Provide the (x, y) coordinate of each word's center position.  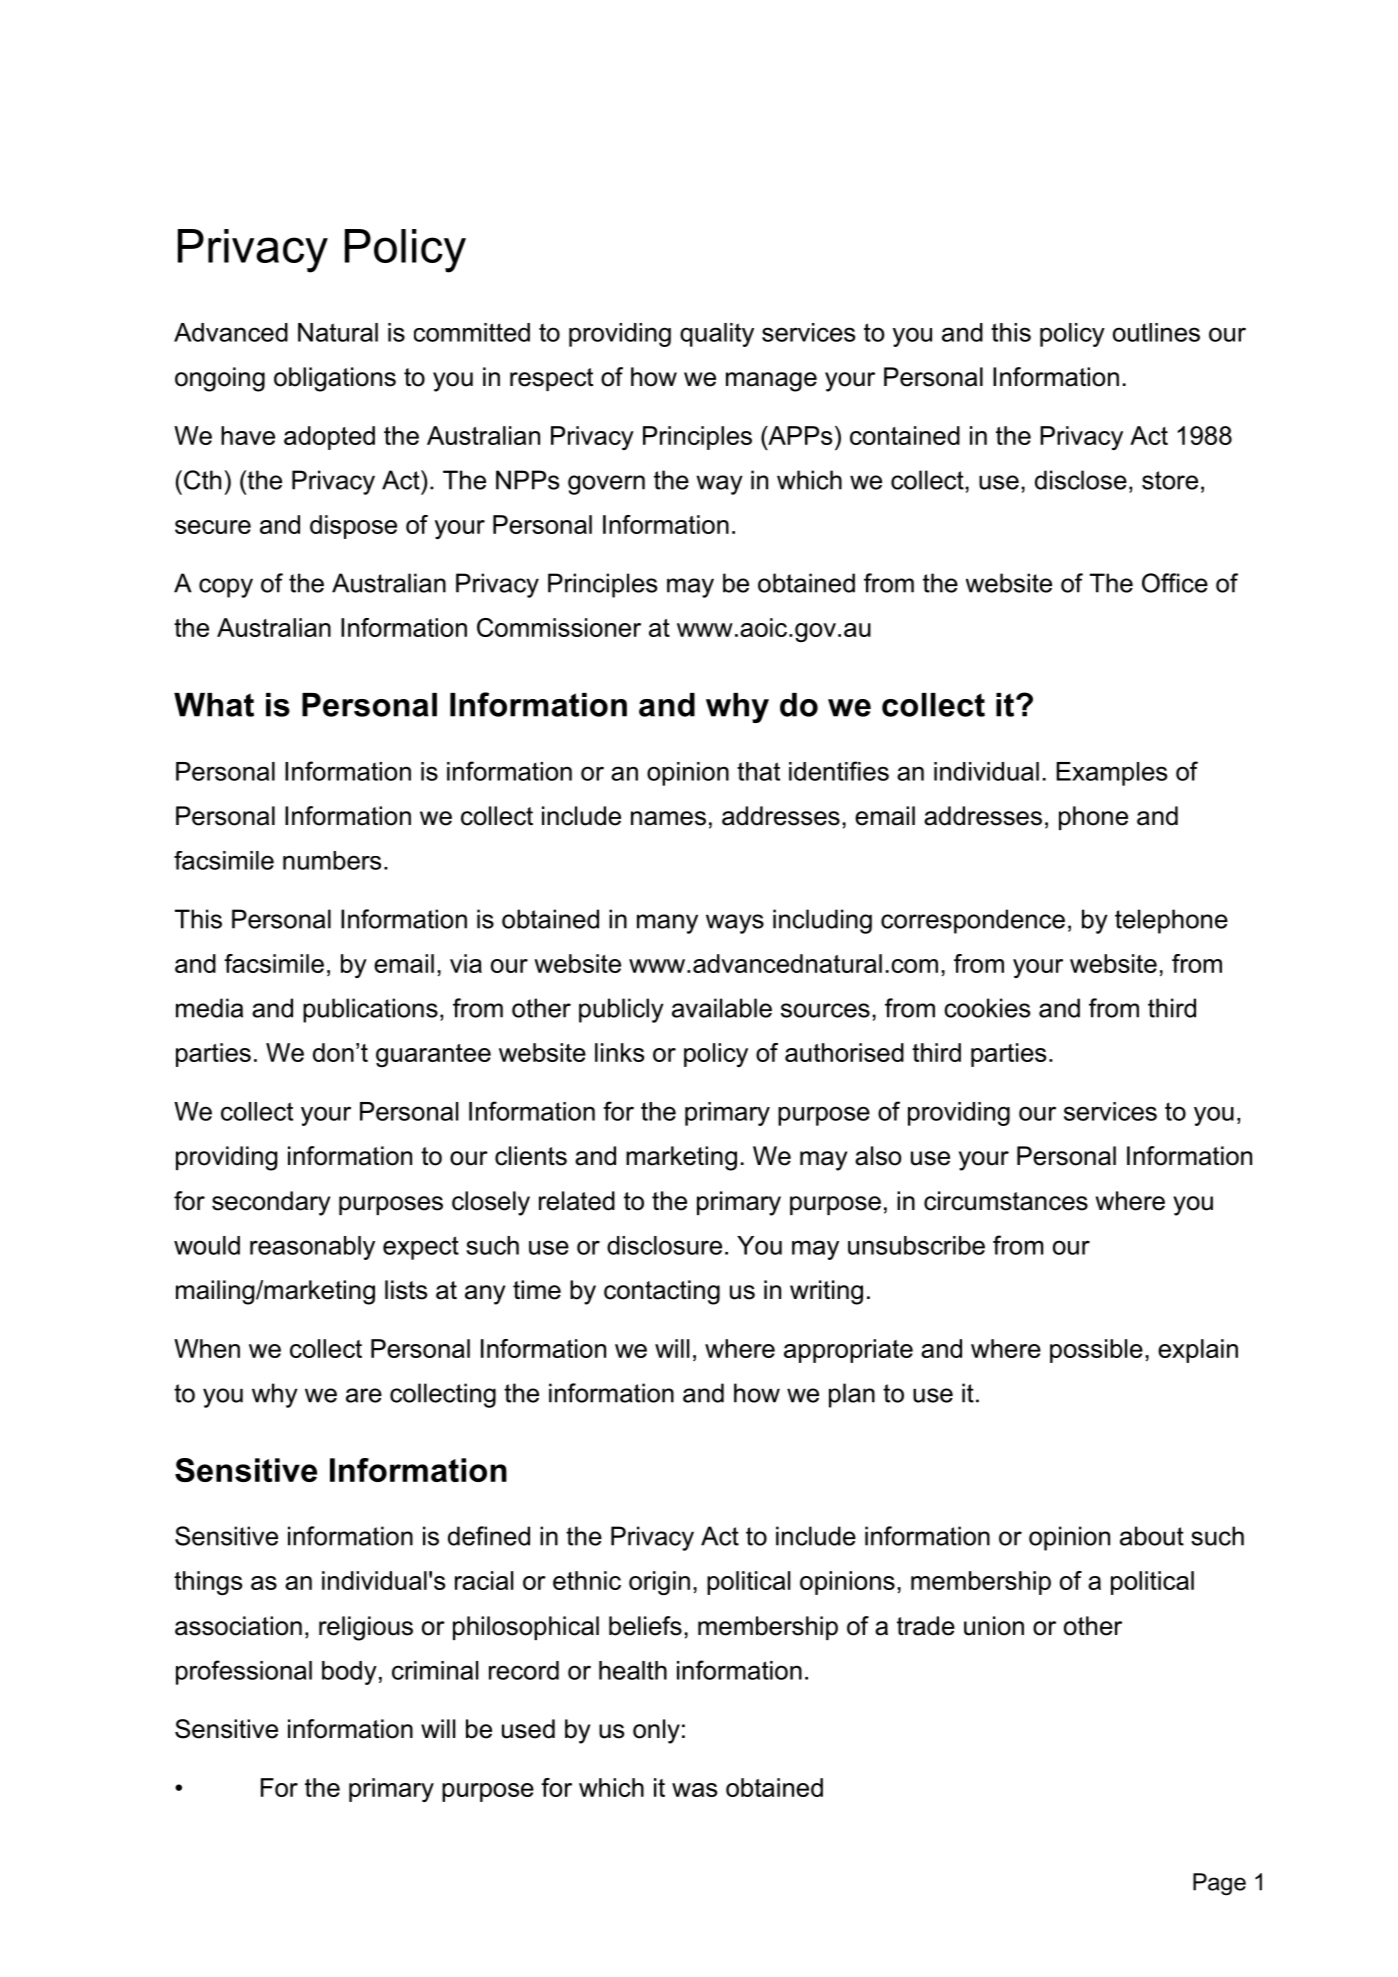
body (349, 1673)
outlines (1156, 332)
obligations (335, 379)
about (1152, 1536)
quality (717, 335)
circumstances (1006, 1201)
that (758, 771)
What (214, 705)
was (694, 1790)
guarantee (433, 1055)
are (364, 1395)
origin (659, 1583)
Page (1219, 1884)
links (619, 1052)
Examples (1111, 774)
